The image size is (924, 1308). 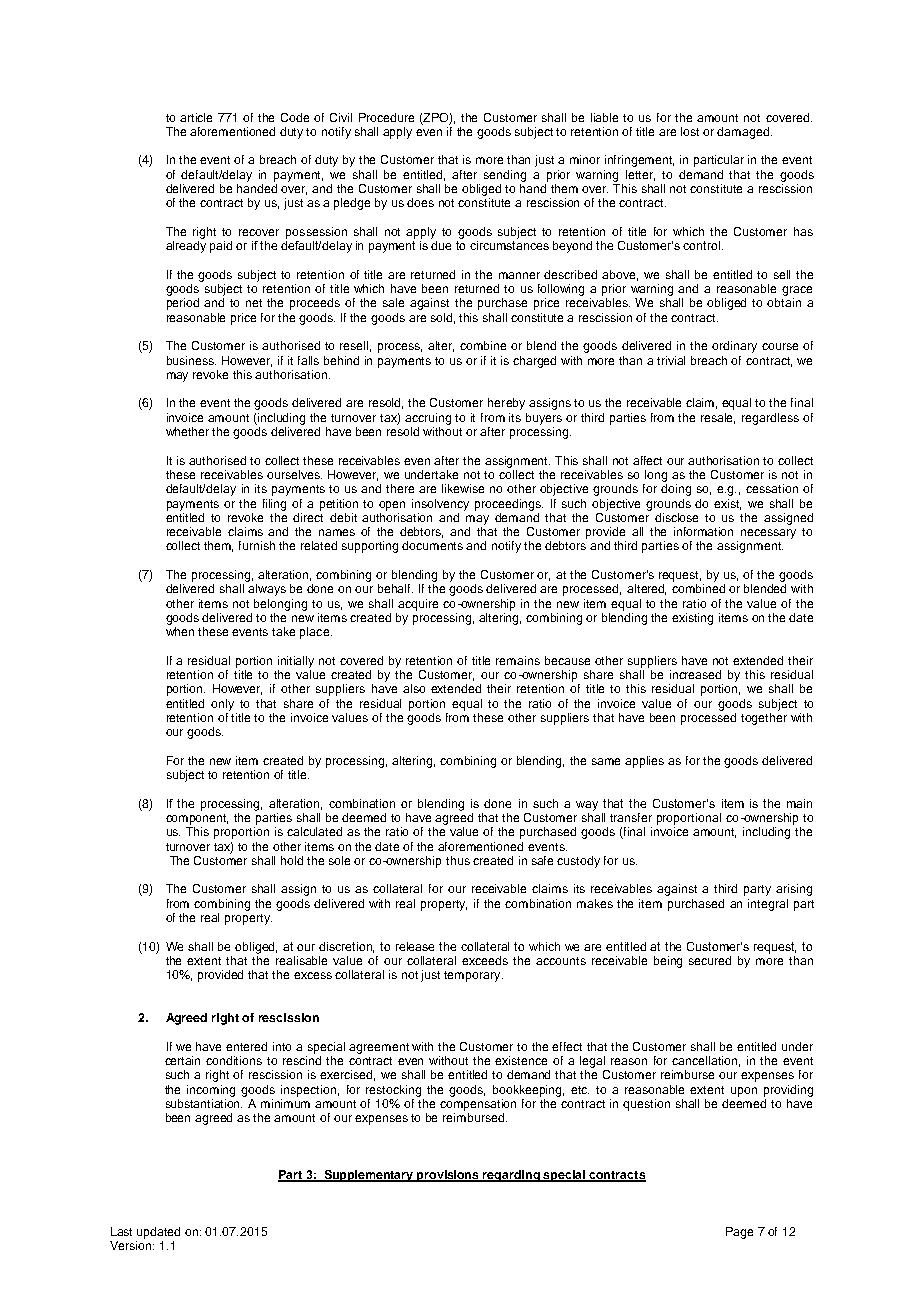 What do you see at coordinates (197, 819) in the page?
I see `component` at bounding box center [197, 819].
